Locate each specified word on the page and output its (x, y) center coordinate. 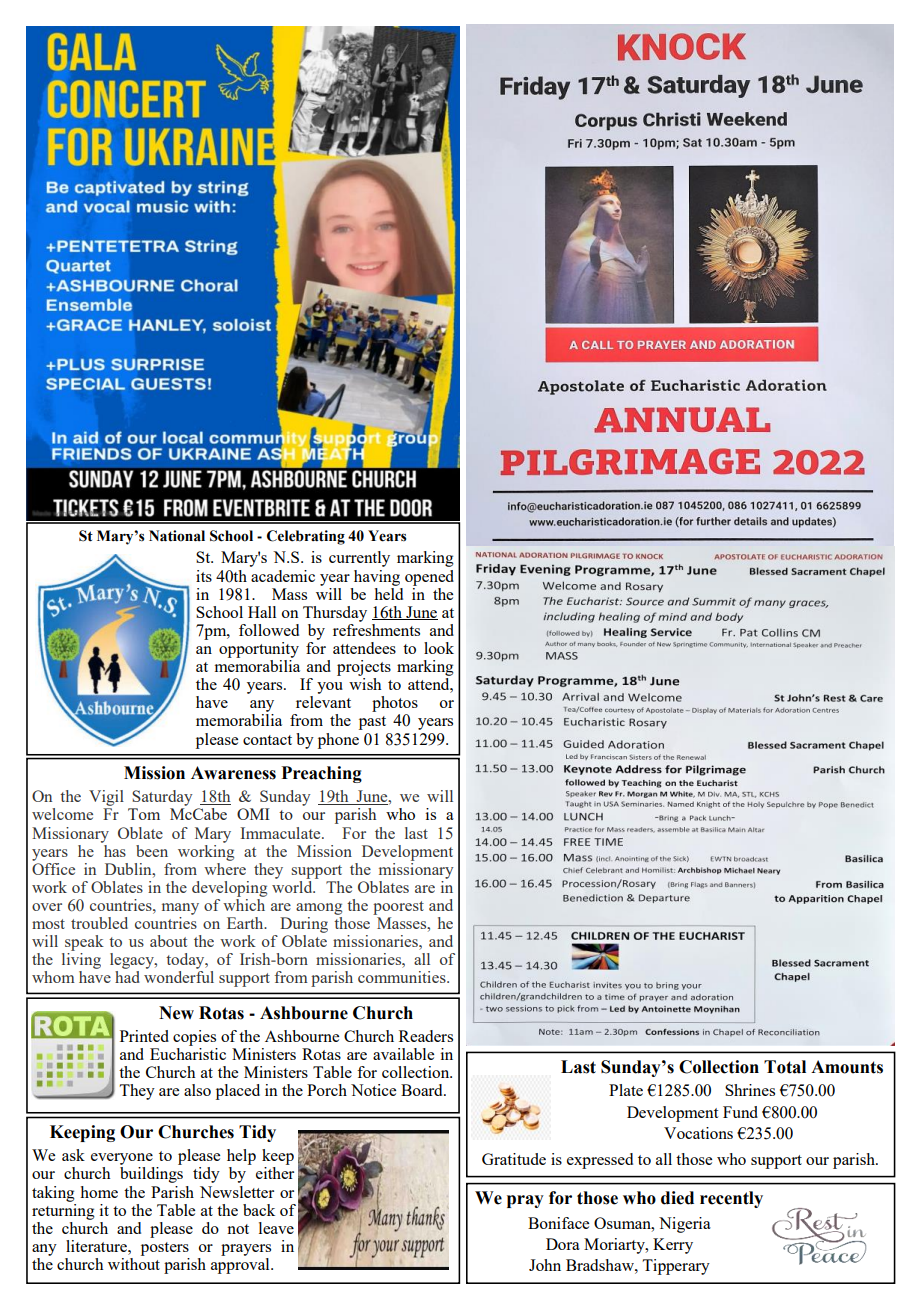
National (177, 536)
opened (429, 578)
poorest (398, 908)
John (545, 1265)
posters (165, 1249)
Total (785, 1067)
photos (395, 704)
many (180, 909)
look (439, 648)
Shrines (750, 1090)
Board (423, 1090)
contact (267, 740)
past (372, 723)
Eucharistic (188, 1054)
